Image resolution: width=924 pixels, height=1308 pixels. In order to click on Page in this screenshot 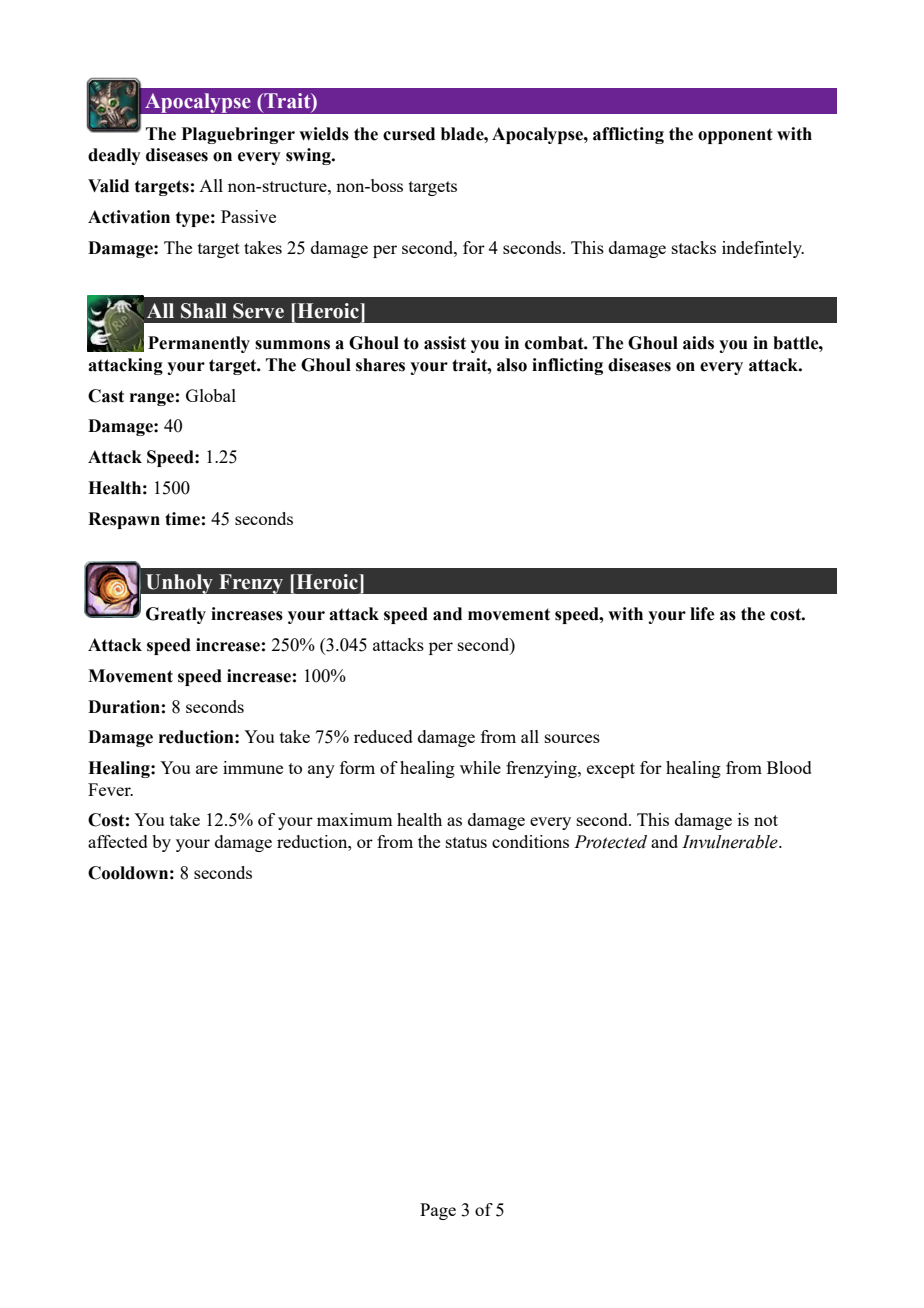, I will do `click(438, 1211)`.
